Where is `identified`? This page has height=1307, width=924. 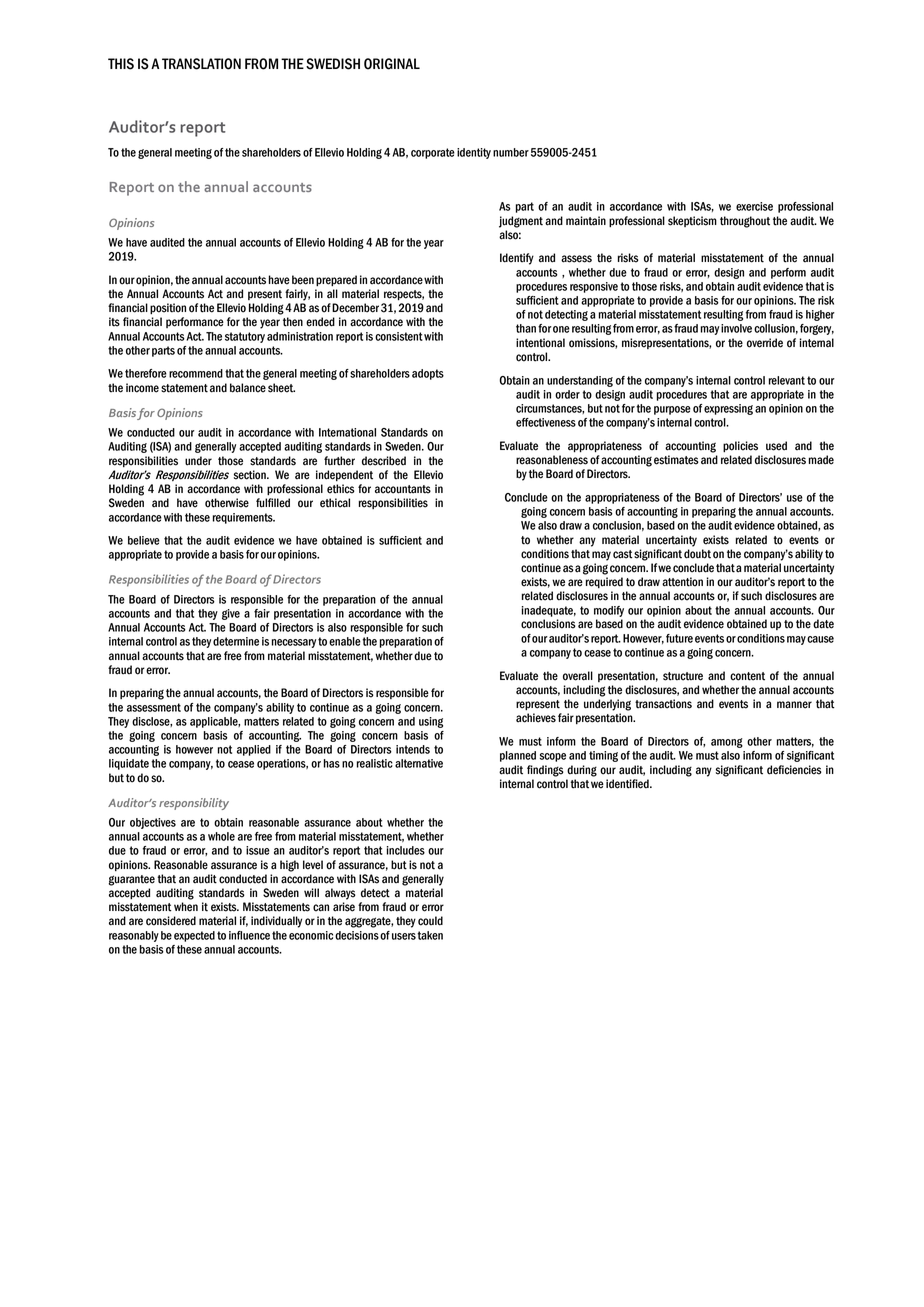
identified is located at coordinates (628, 784).
